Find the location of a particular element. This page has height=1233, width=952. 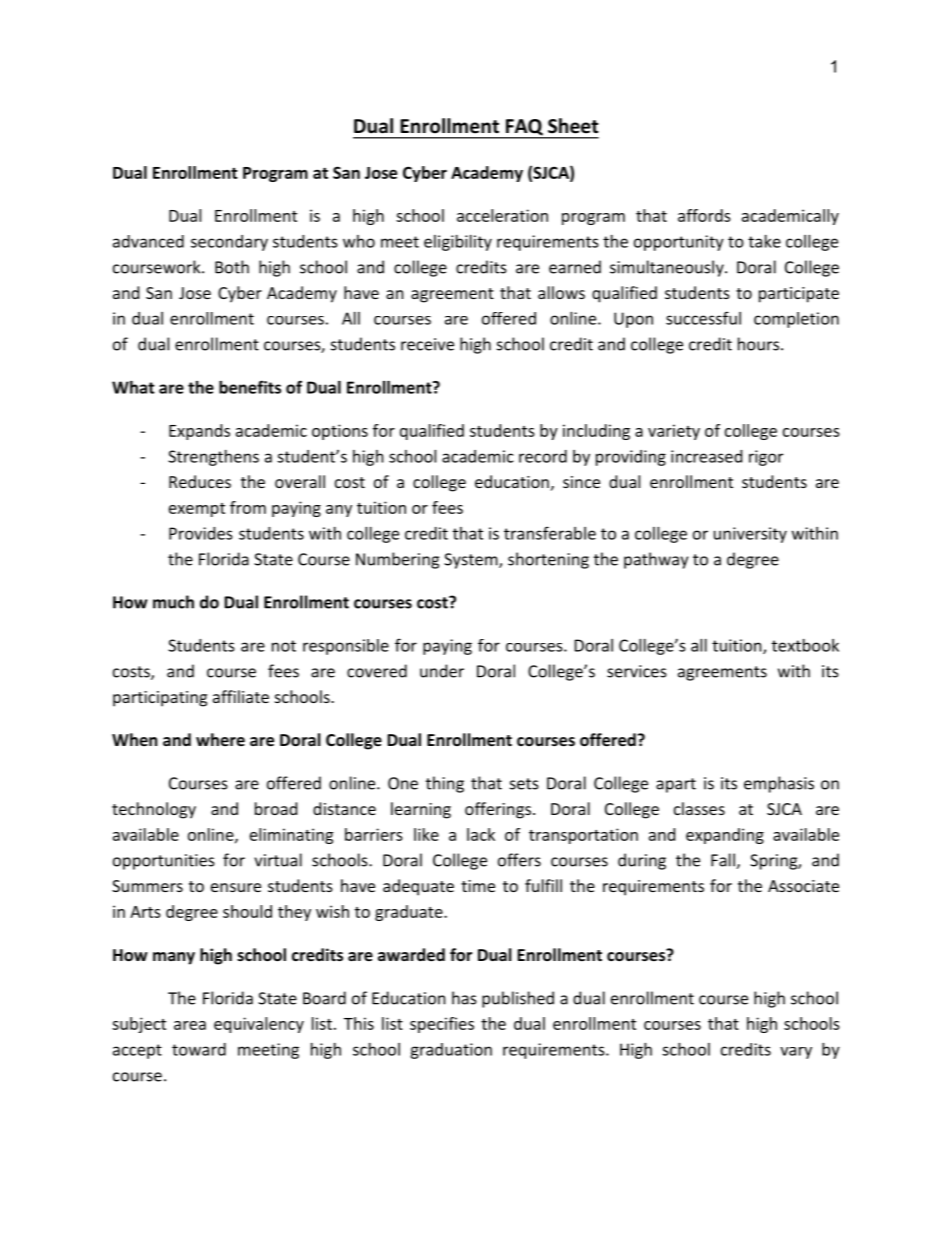

vary is located at coordinates (796, 1053).
